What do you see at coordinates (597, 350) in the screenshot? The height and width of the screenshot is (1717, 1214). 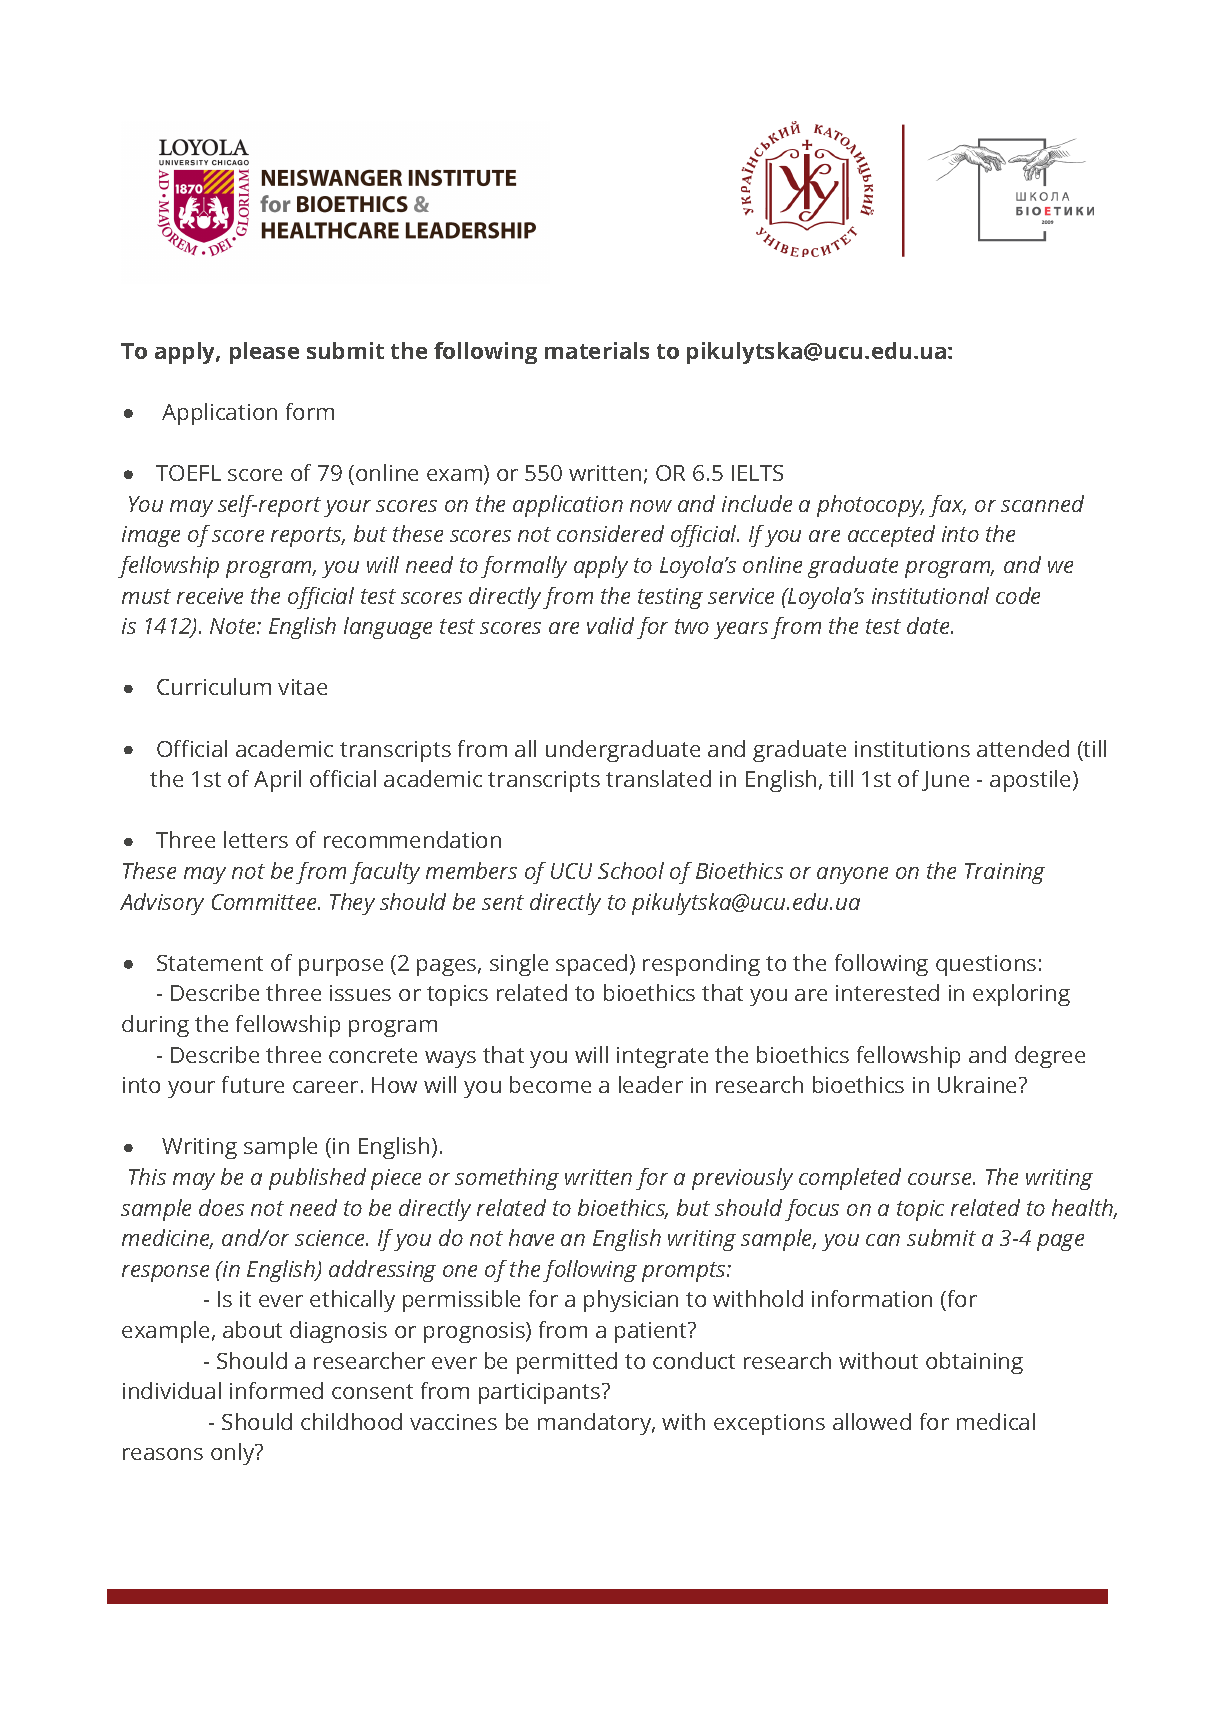 I see `materials` at bounding box center [597, 350].
